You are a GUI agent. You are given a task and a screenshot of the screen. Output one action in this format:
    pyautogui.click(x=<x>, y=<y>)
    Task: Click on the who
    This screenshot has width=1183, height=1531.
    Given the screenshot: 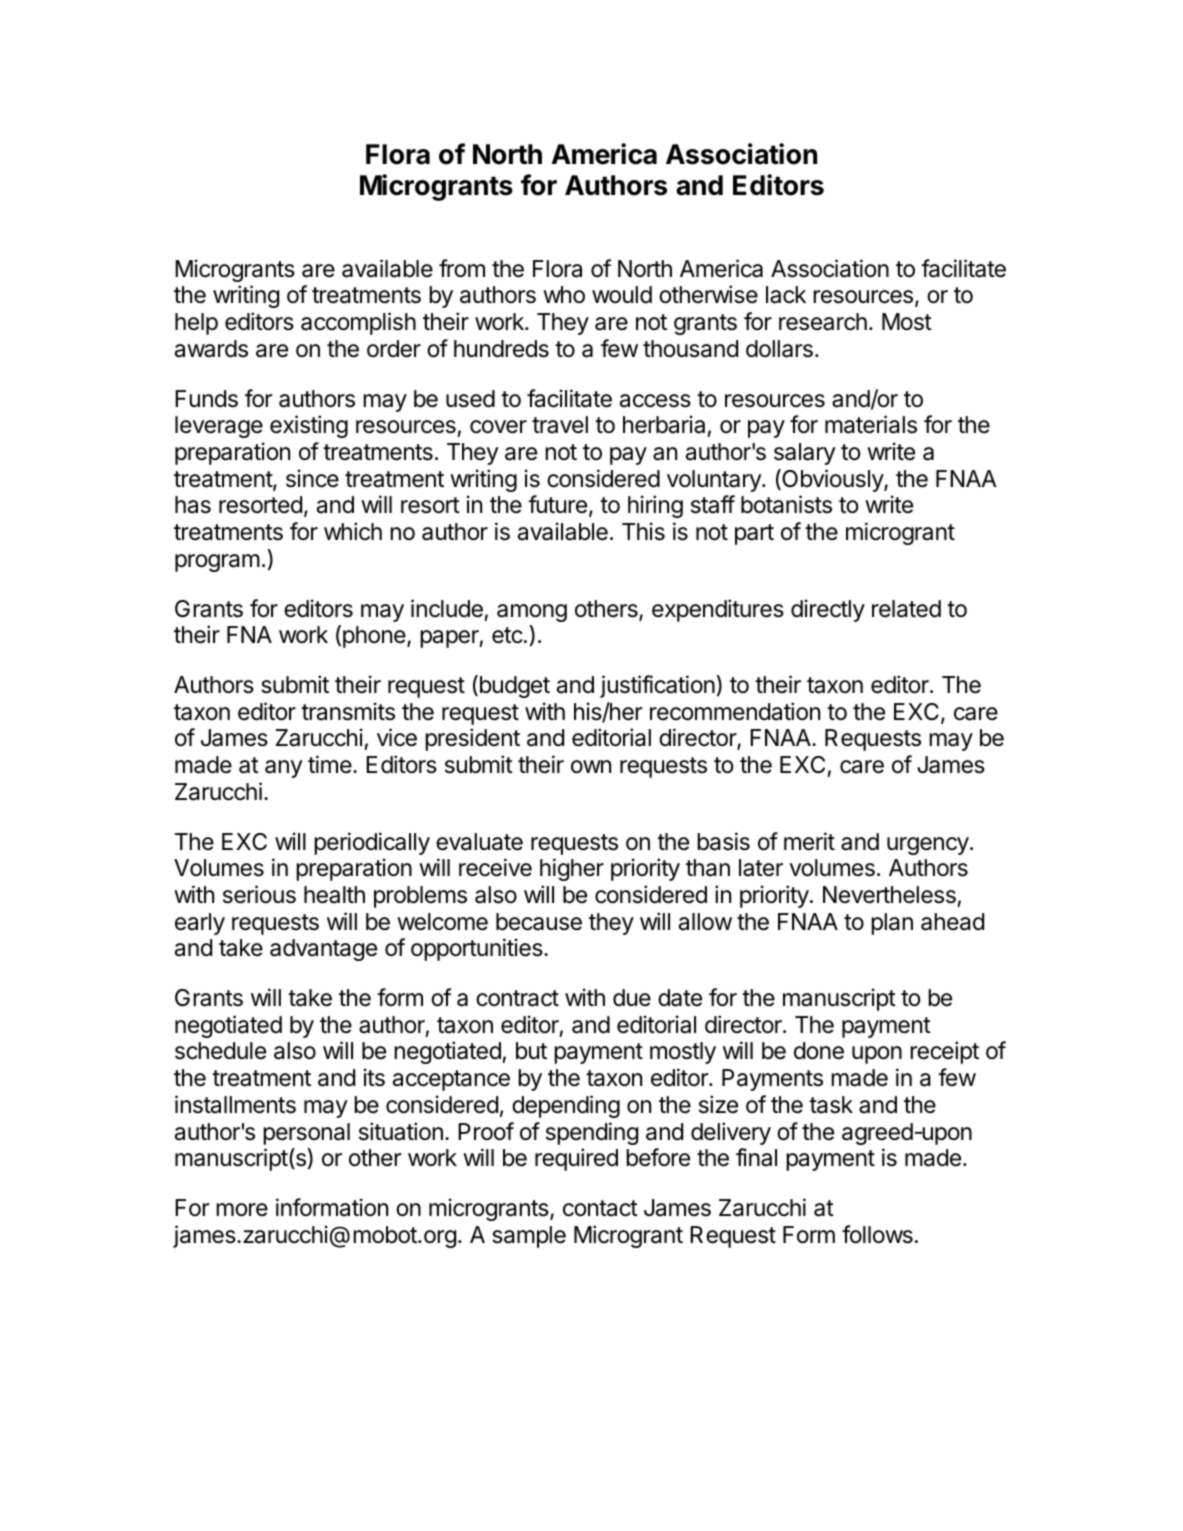 What is the action you would take?
    pyautogui.click(x=564, y=295)
